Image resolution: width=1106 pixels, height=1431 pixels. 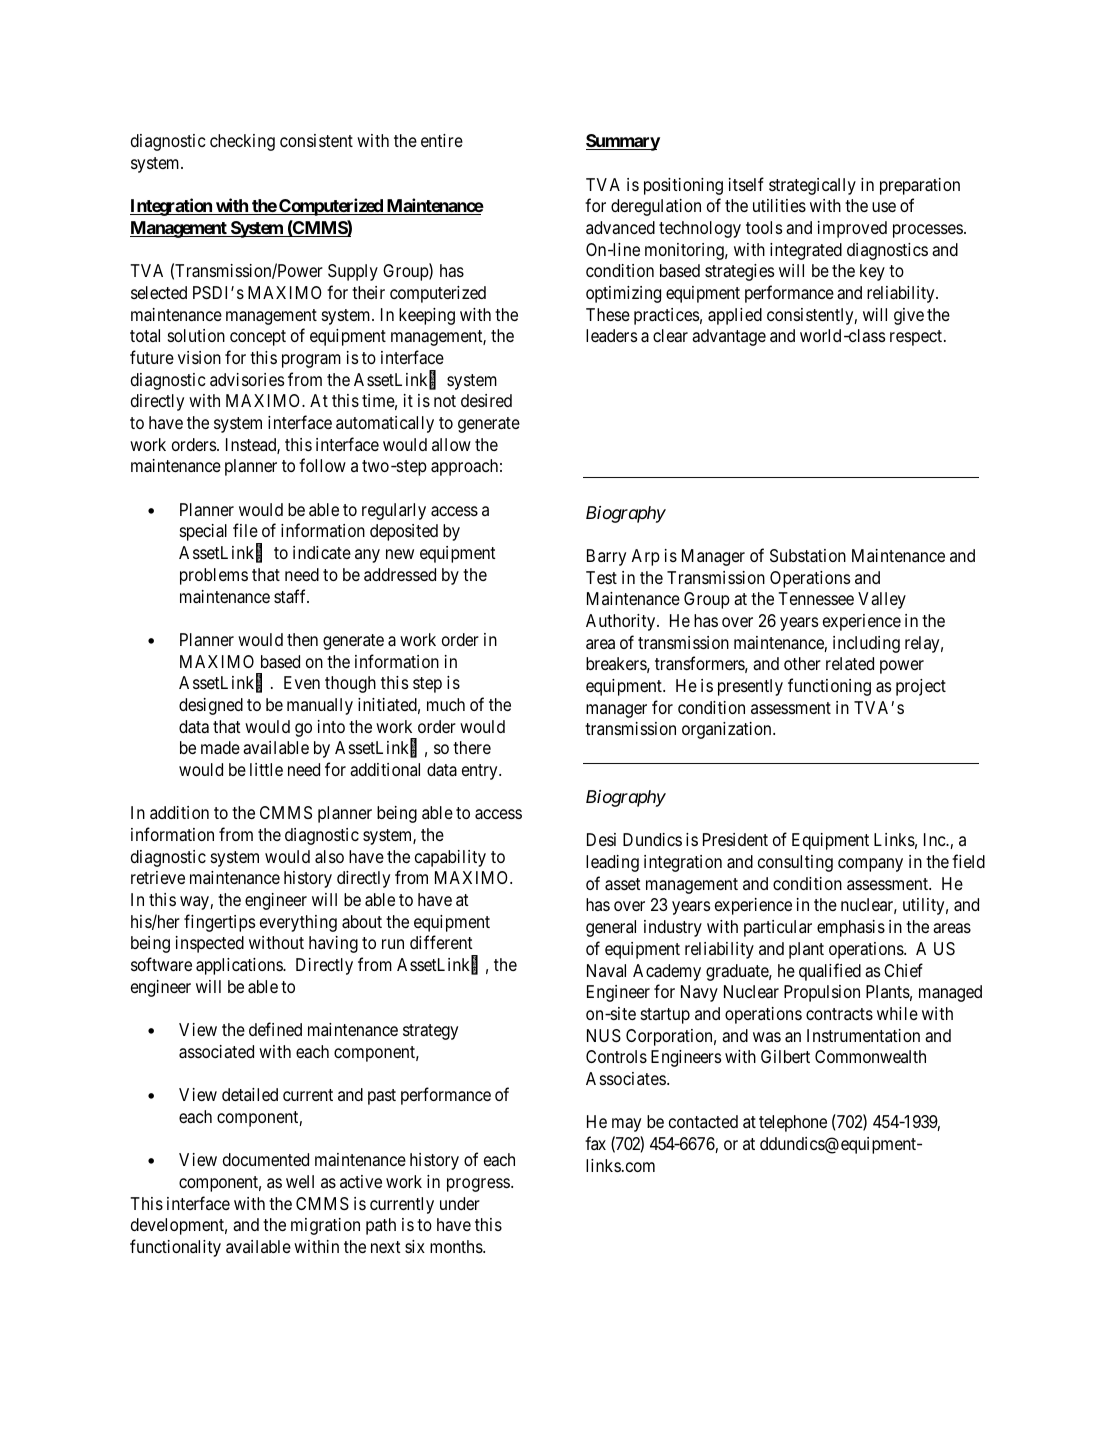 I want to click on use, so click(x=884, y=207).
